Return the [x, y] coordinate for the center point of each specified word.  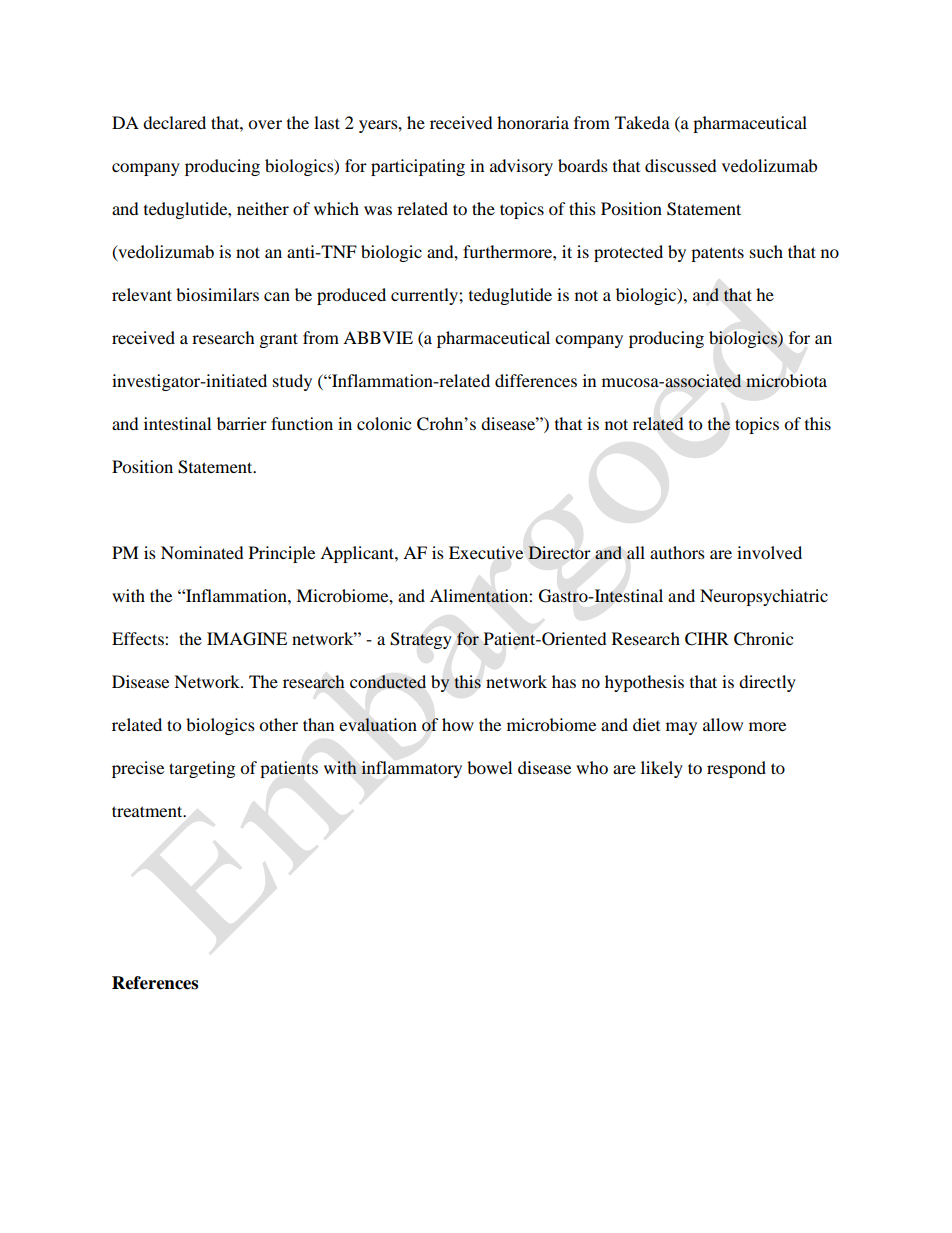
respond [736, 769]
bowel [489, 767]
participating [418, 167]
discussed [681, 165]
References [155, 983]
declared [174, 122]
